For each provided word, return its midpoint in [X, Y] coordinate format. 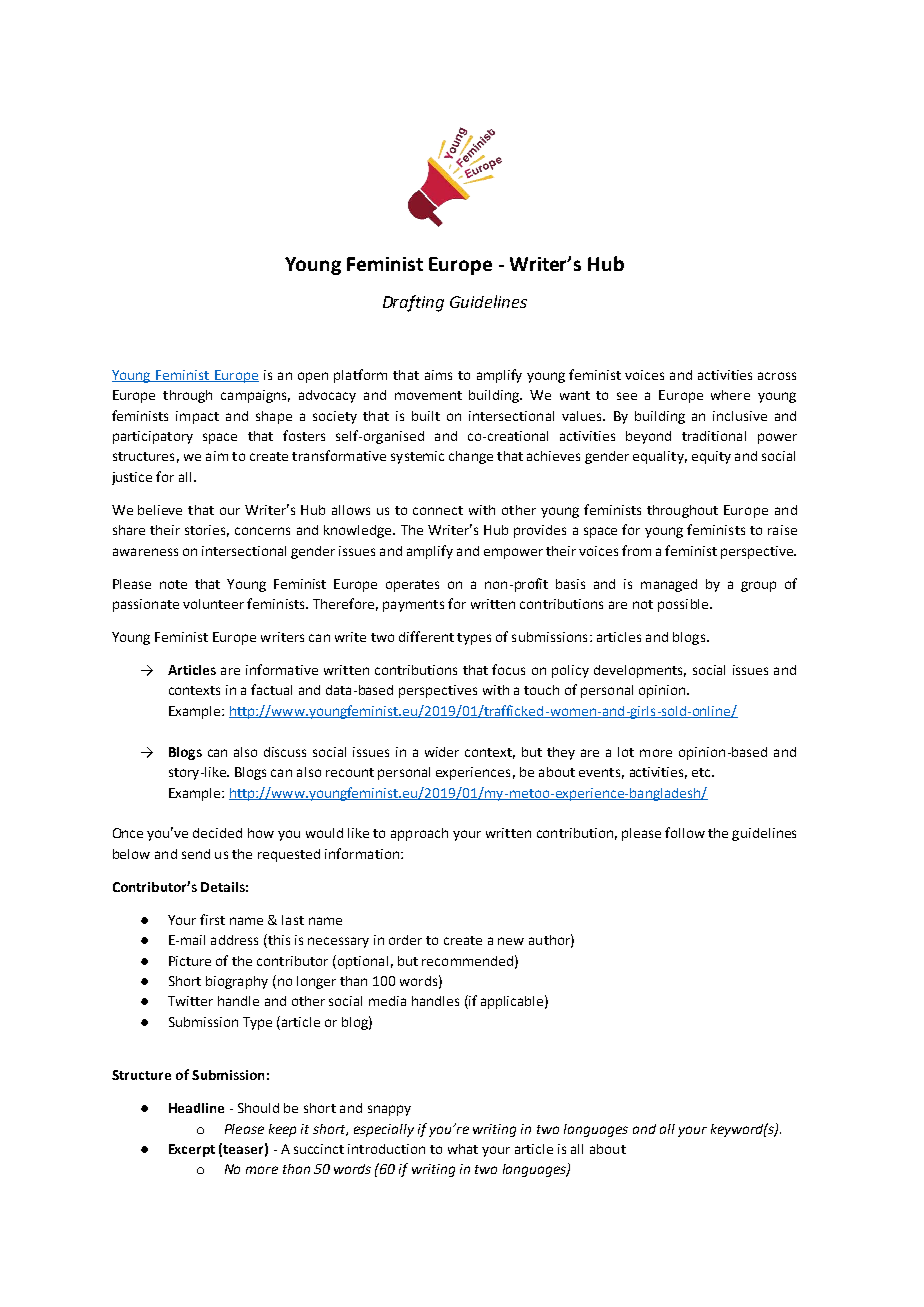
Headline [196, 1108]
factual [271, 689]
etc [703, 772]
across [777, 376]
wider [442, 752]
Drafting [413, 303]
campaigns [255, 396]
